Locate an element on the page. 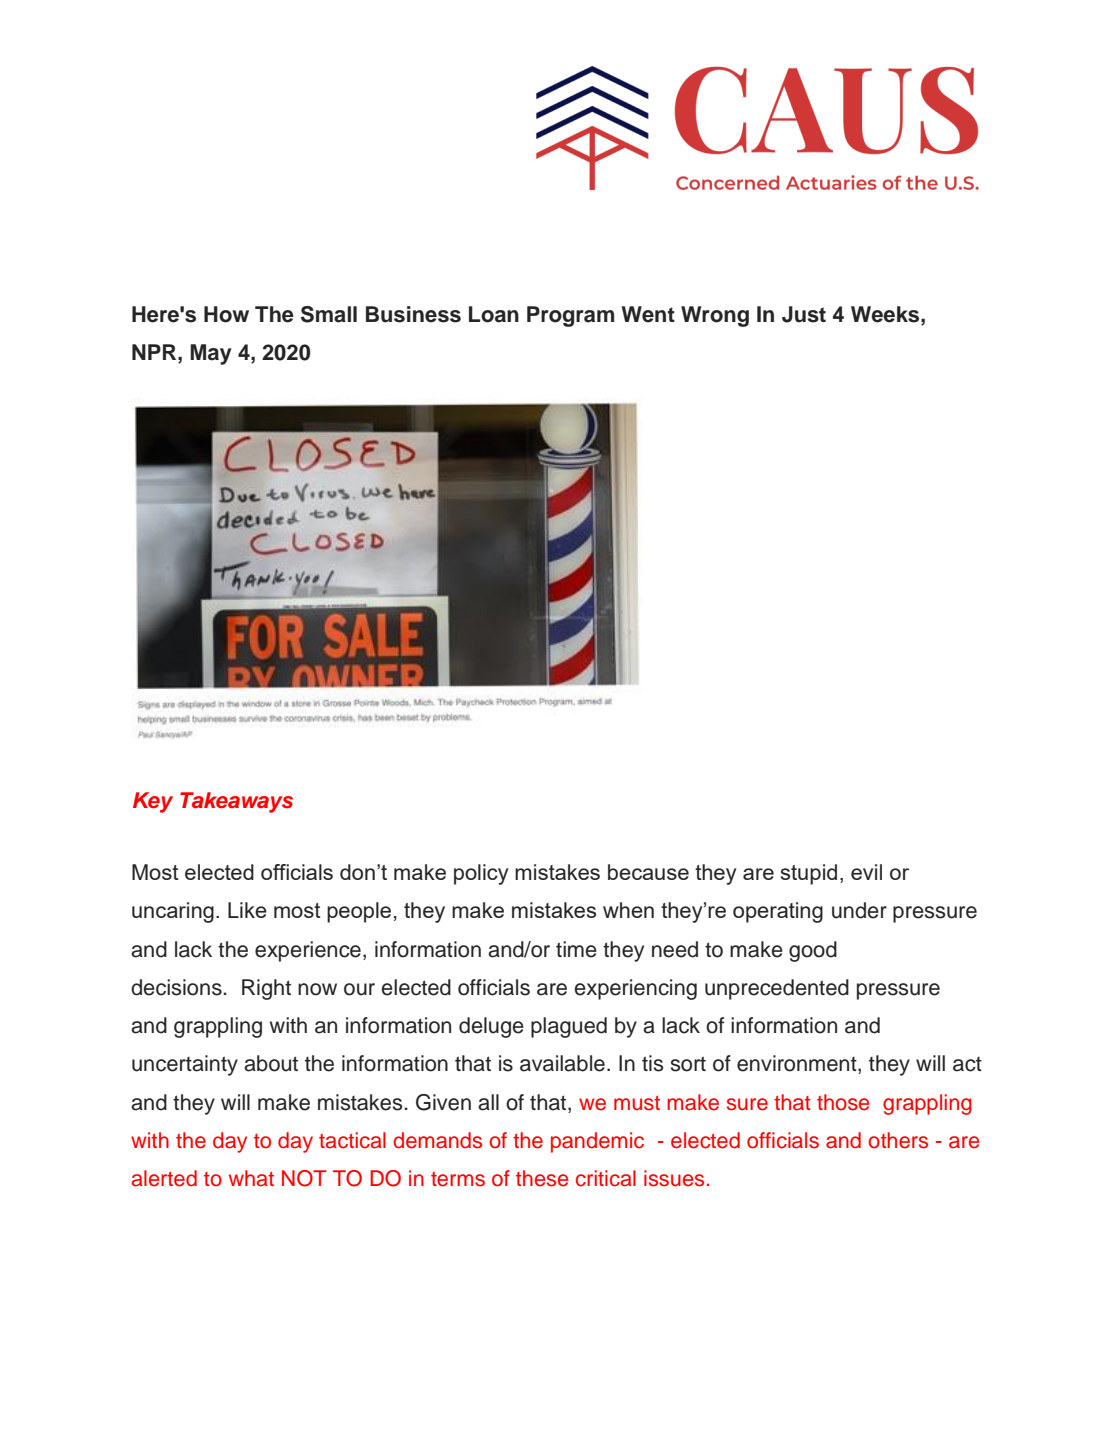  Wrong is located at coordinates (715, 316).
